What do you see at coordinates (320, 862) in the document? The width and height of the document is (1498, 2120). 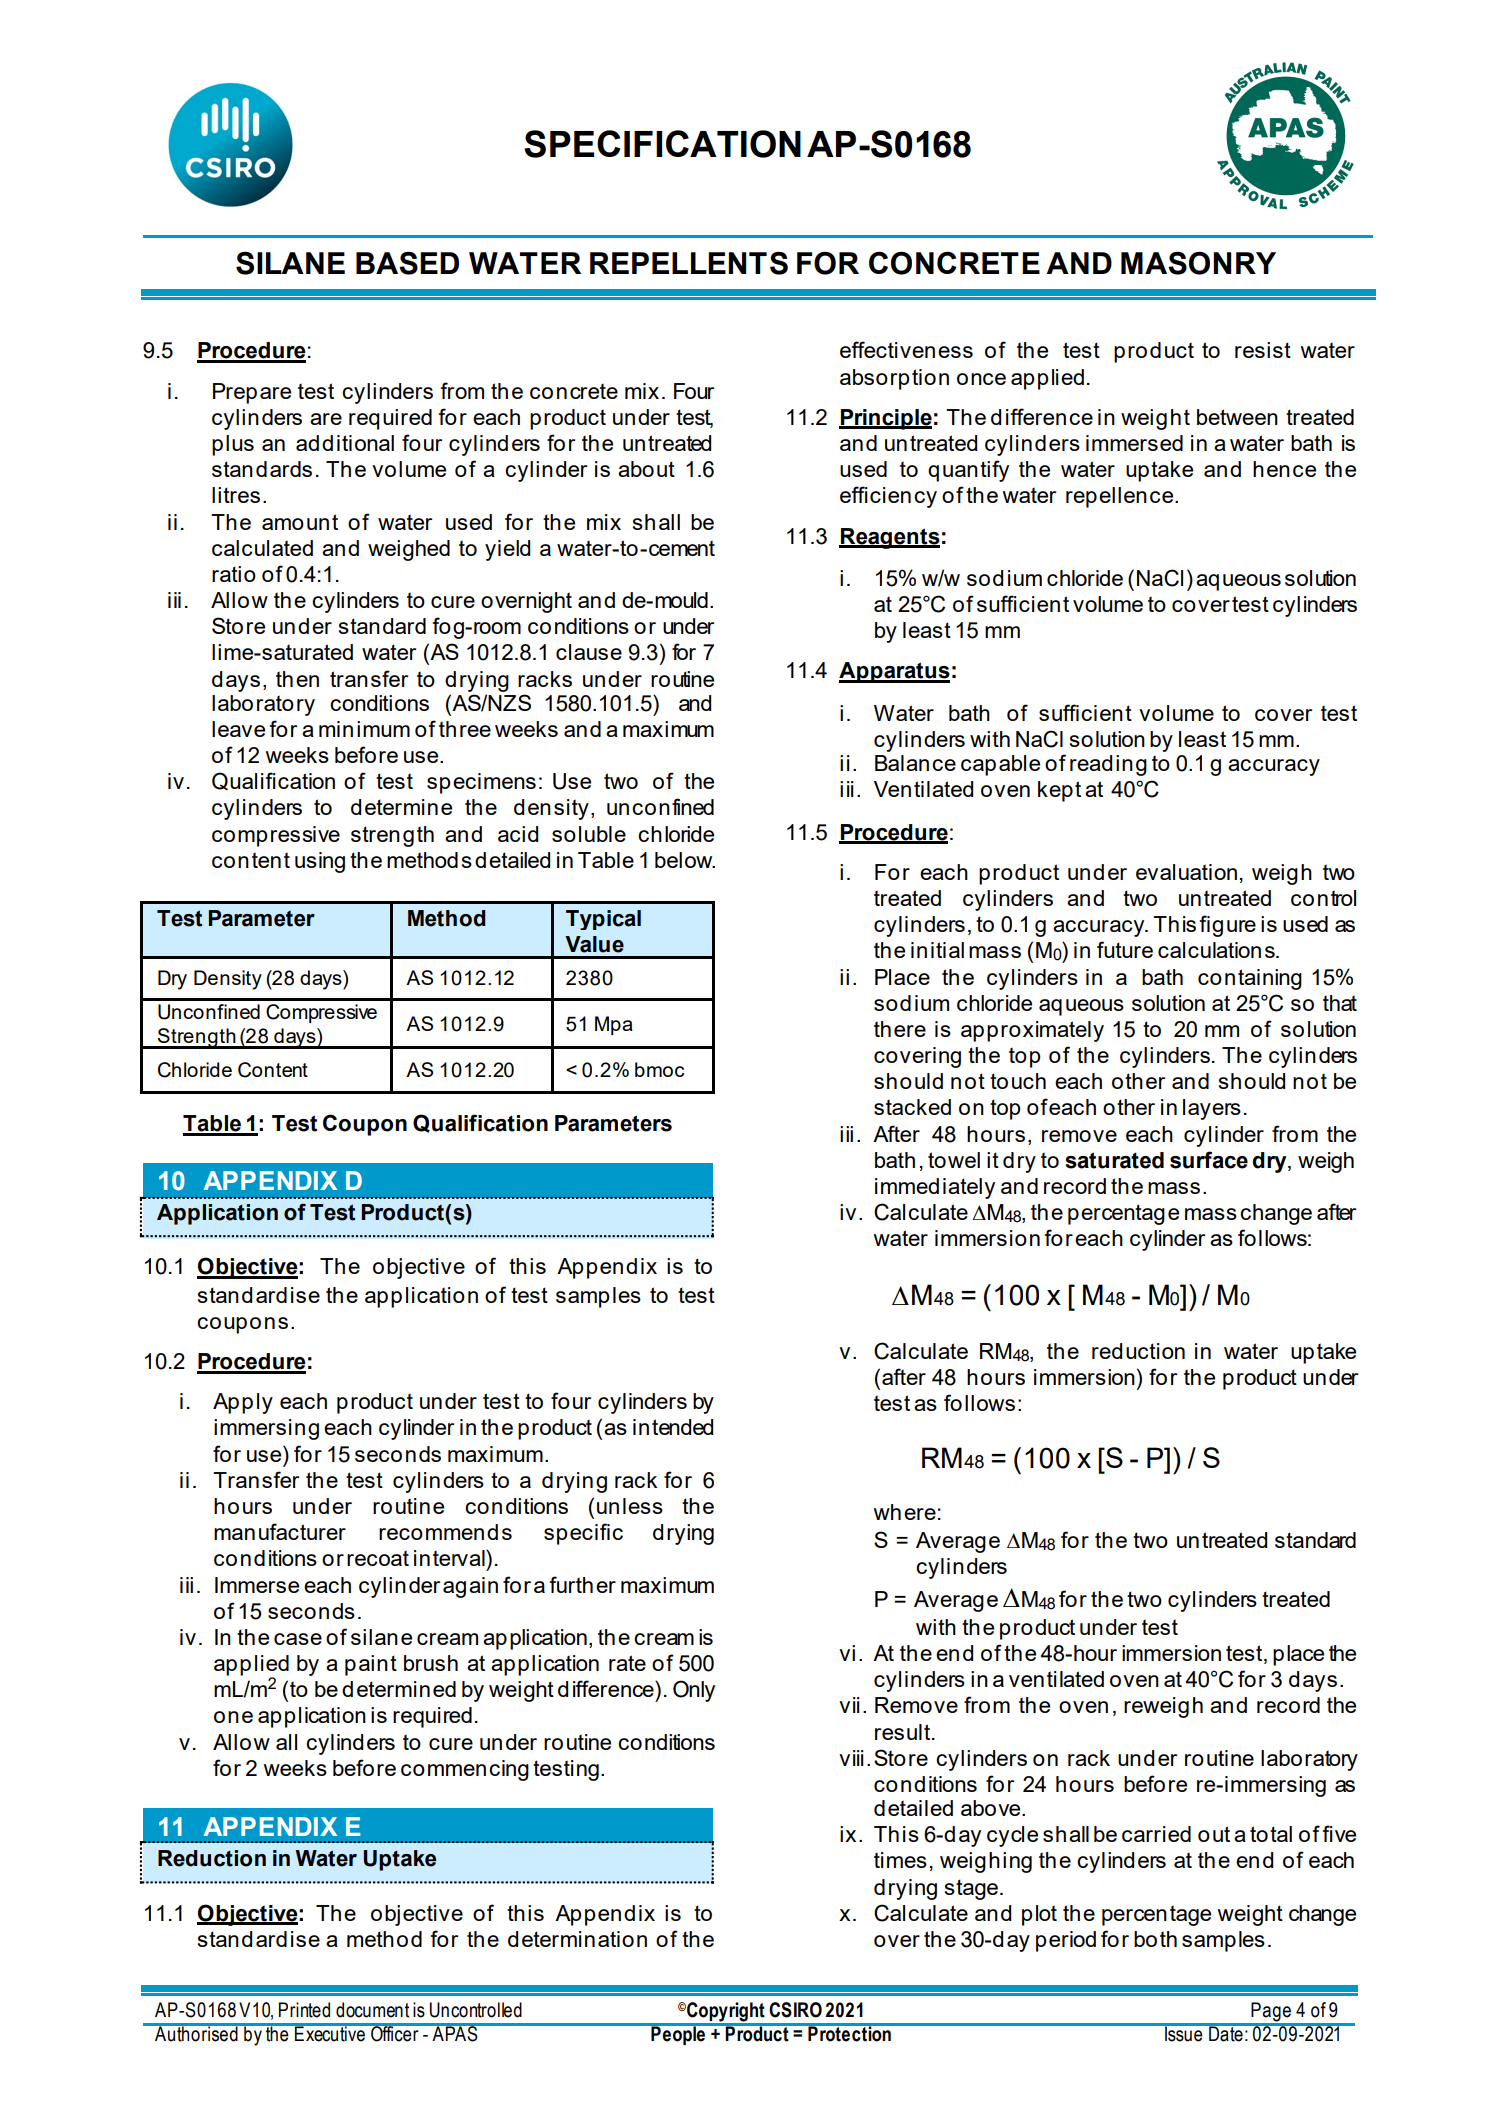 I see `using` at bounding box center [320, 862].
